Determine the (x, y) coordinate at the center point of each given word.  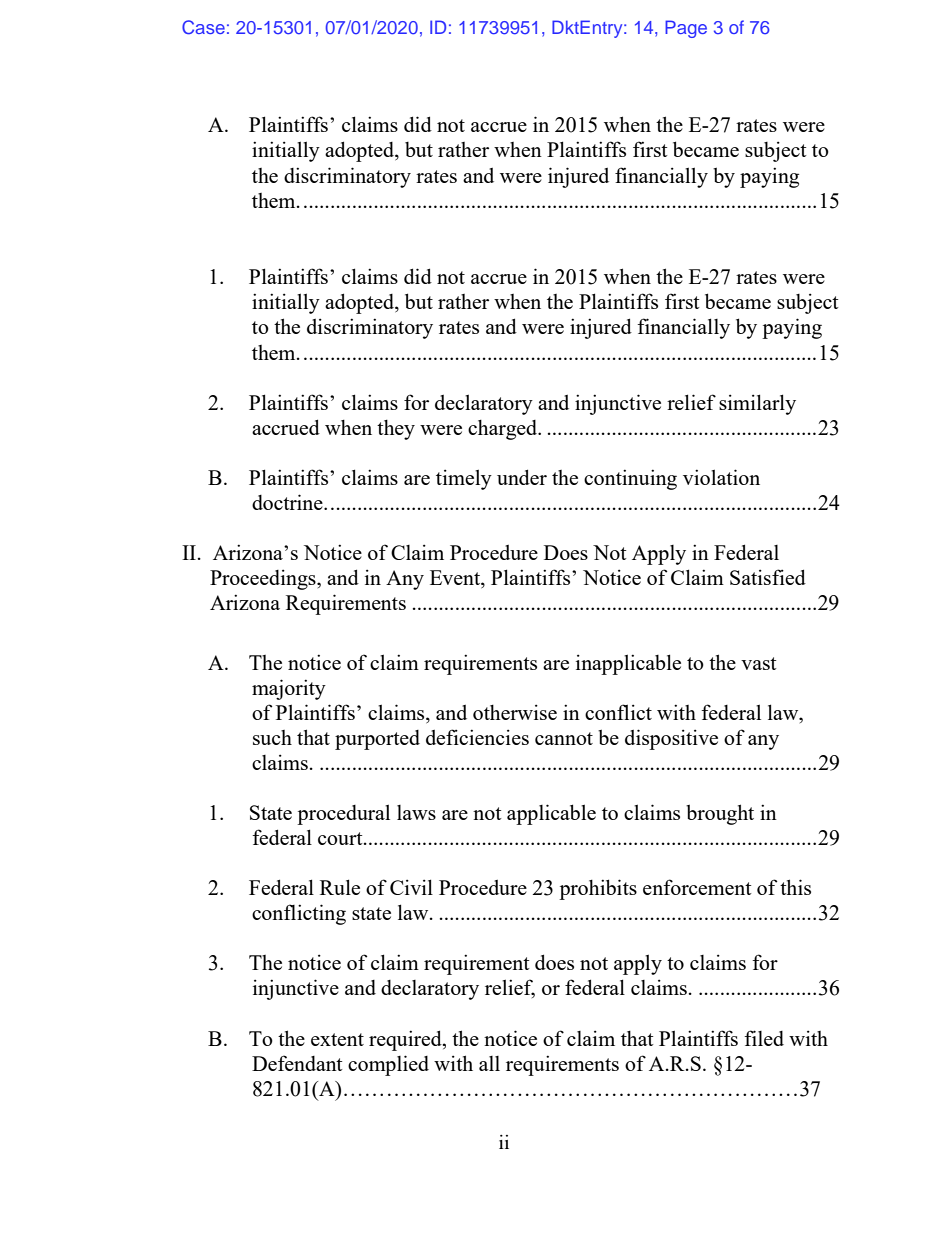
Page (686, 29)
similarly (757, 404)
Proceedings (264, 579)
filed (764, 1038)
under (522, 477)
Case (203, 27)
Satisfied (768, 577)
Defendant (297, 1063)
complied (388, 1065)
